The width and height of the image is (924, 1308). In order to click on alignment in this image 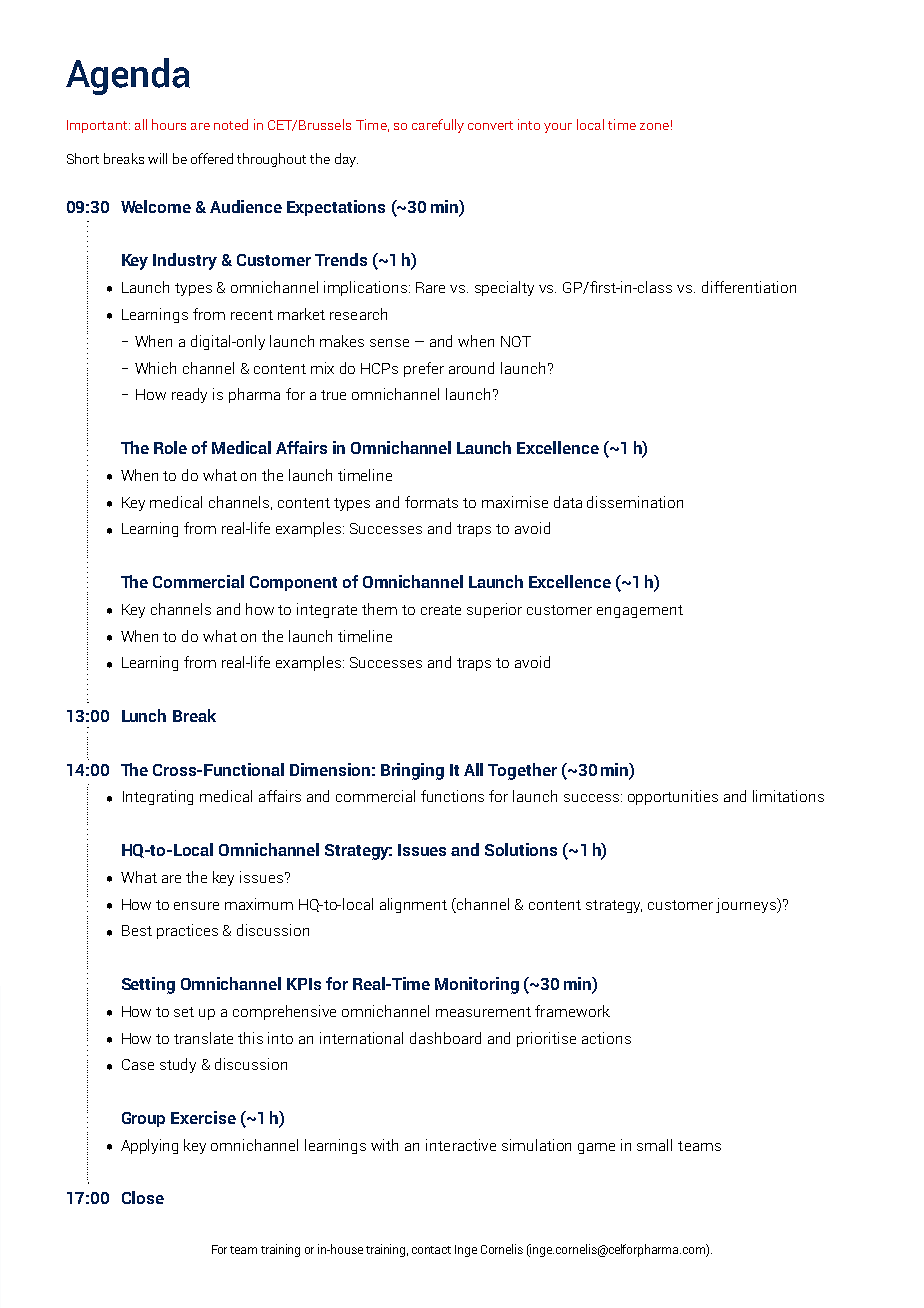, I will do `click(413, 905)`.
